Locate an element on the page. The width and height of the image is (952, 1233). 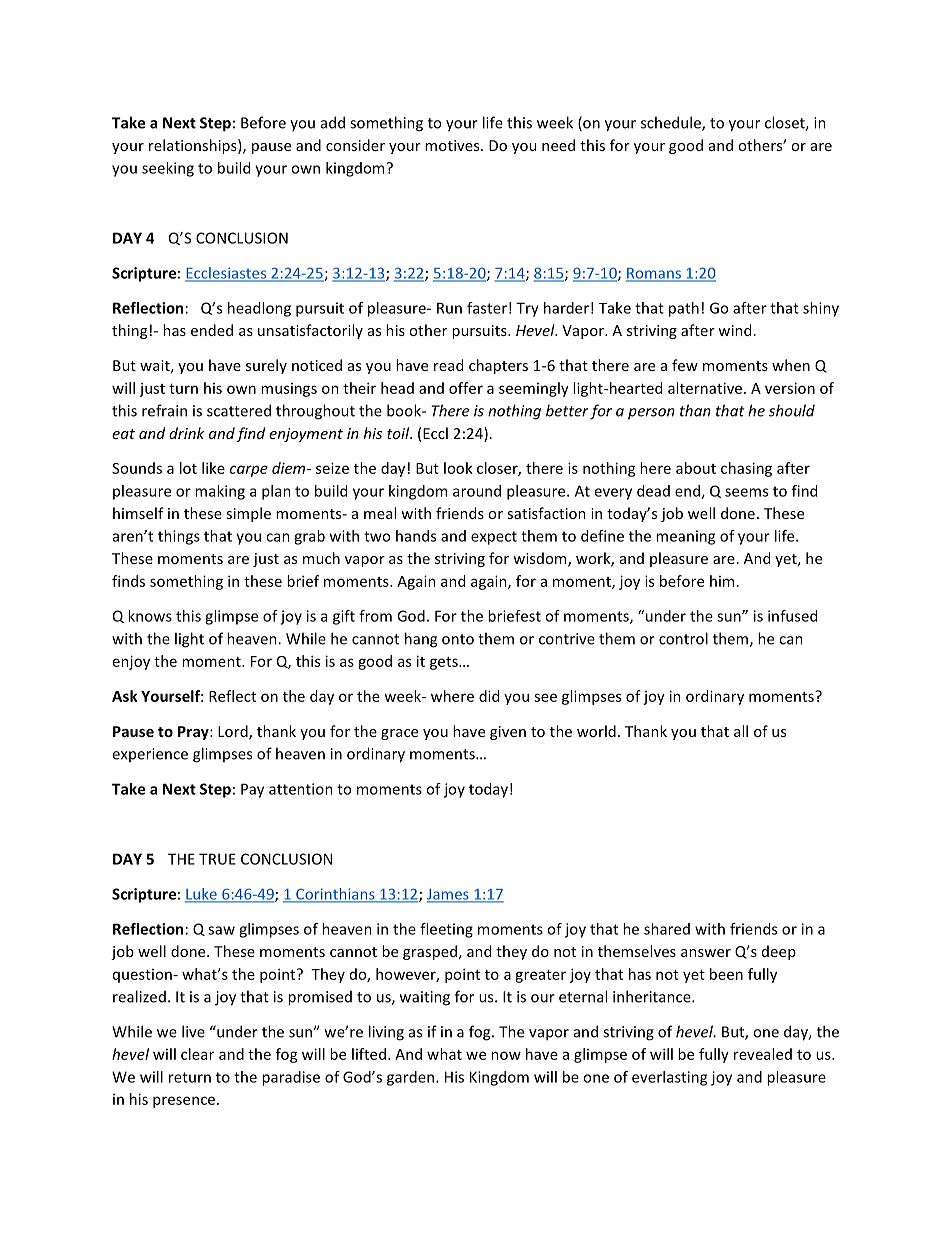
alternative is located at coordinates (705, 388).
